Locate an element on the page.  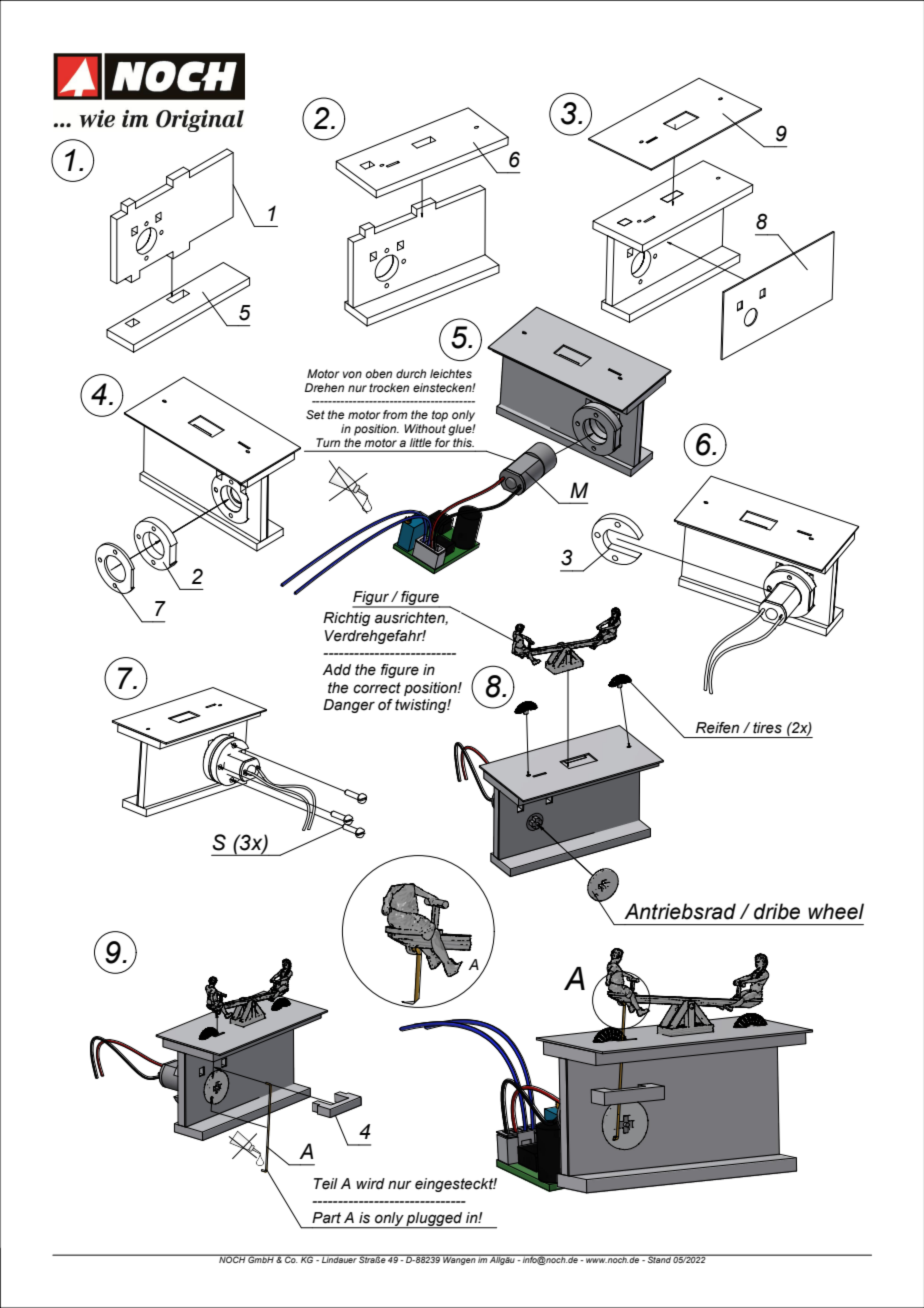
Part is located at coordinates (326, 1218).
